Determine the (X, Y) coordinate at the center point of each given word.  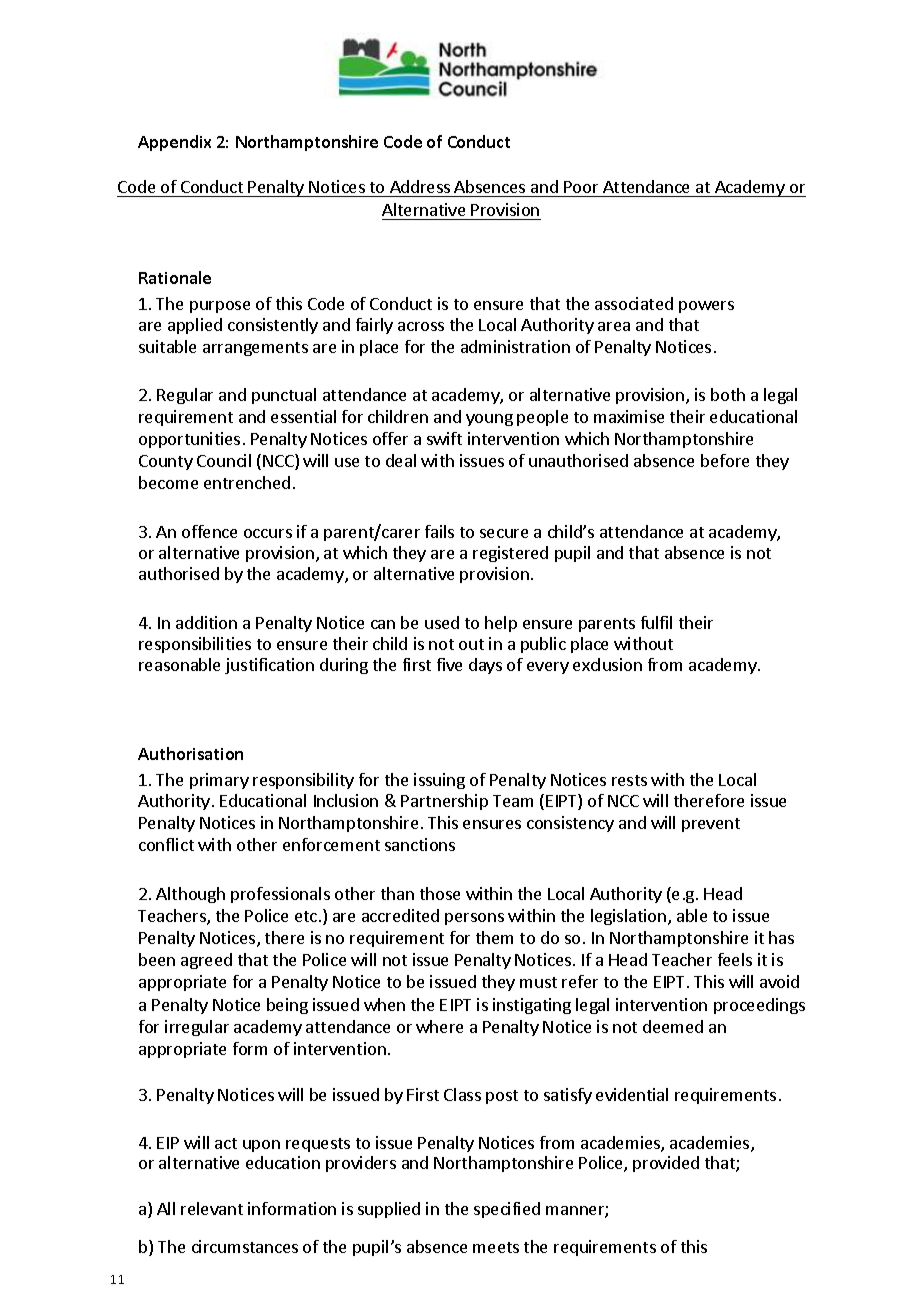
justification (269, 666)
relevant (212, 1208)
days (485, 666)
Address (420, 186)
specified (507, 1210)
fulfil (656, 622)
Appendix (174, 143)
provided (666, 1164)
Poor (581, 187)
